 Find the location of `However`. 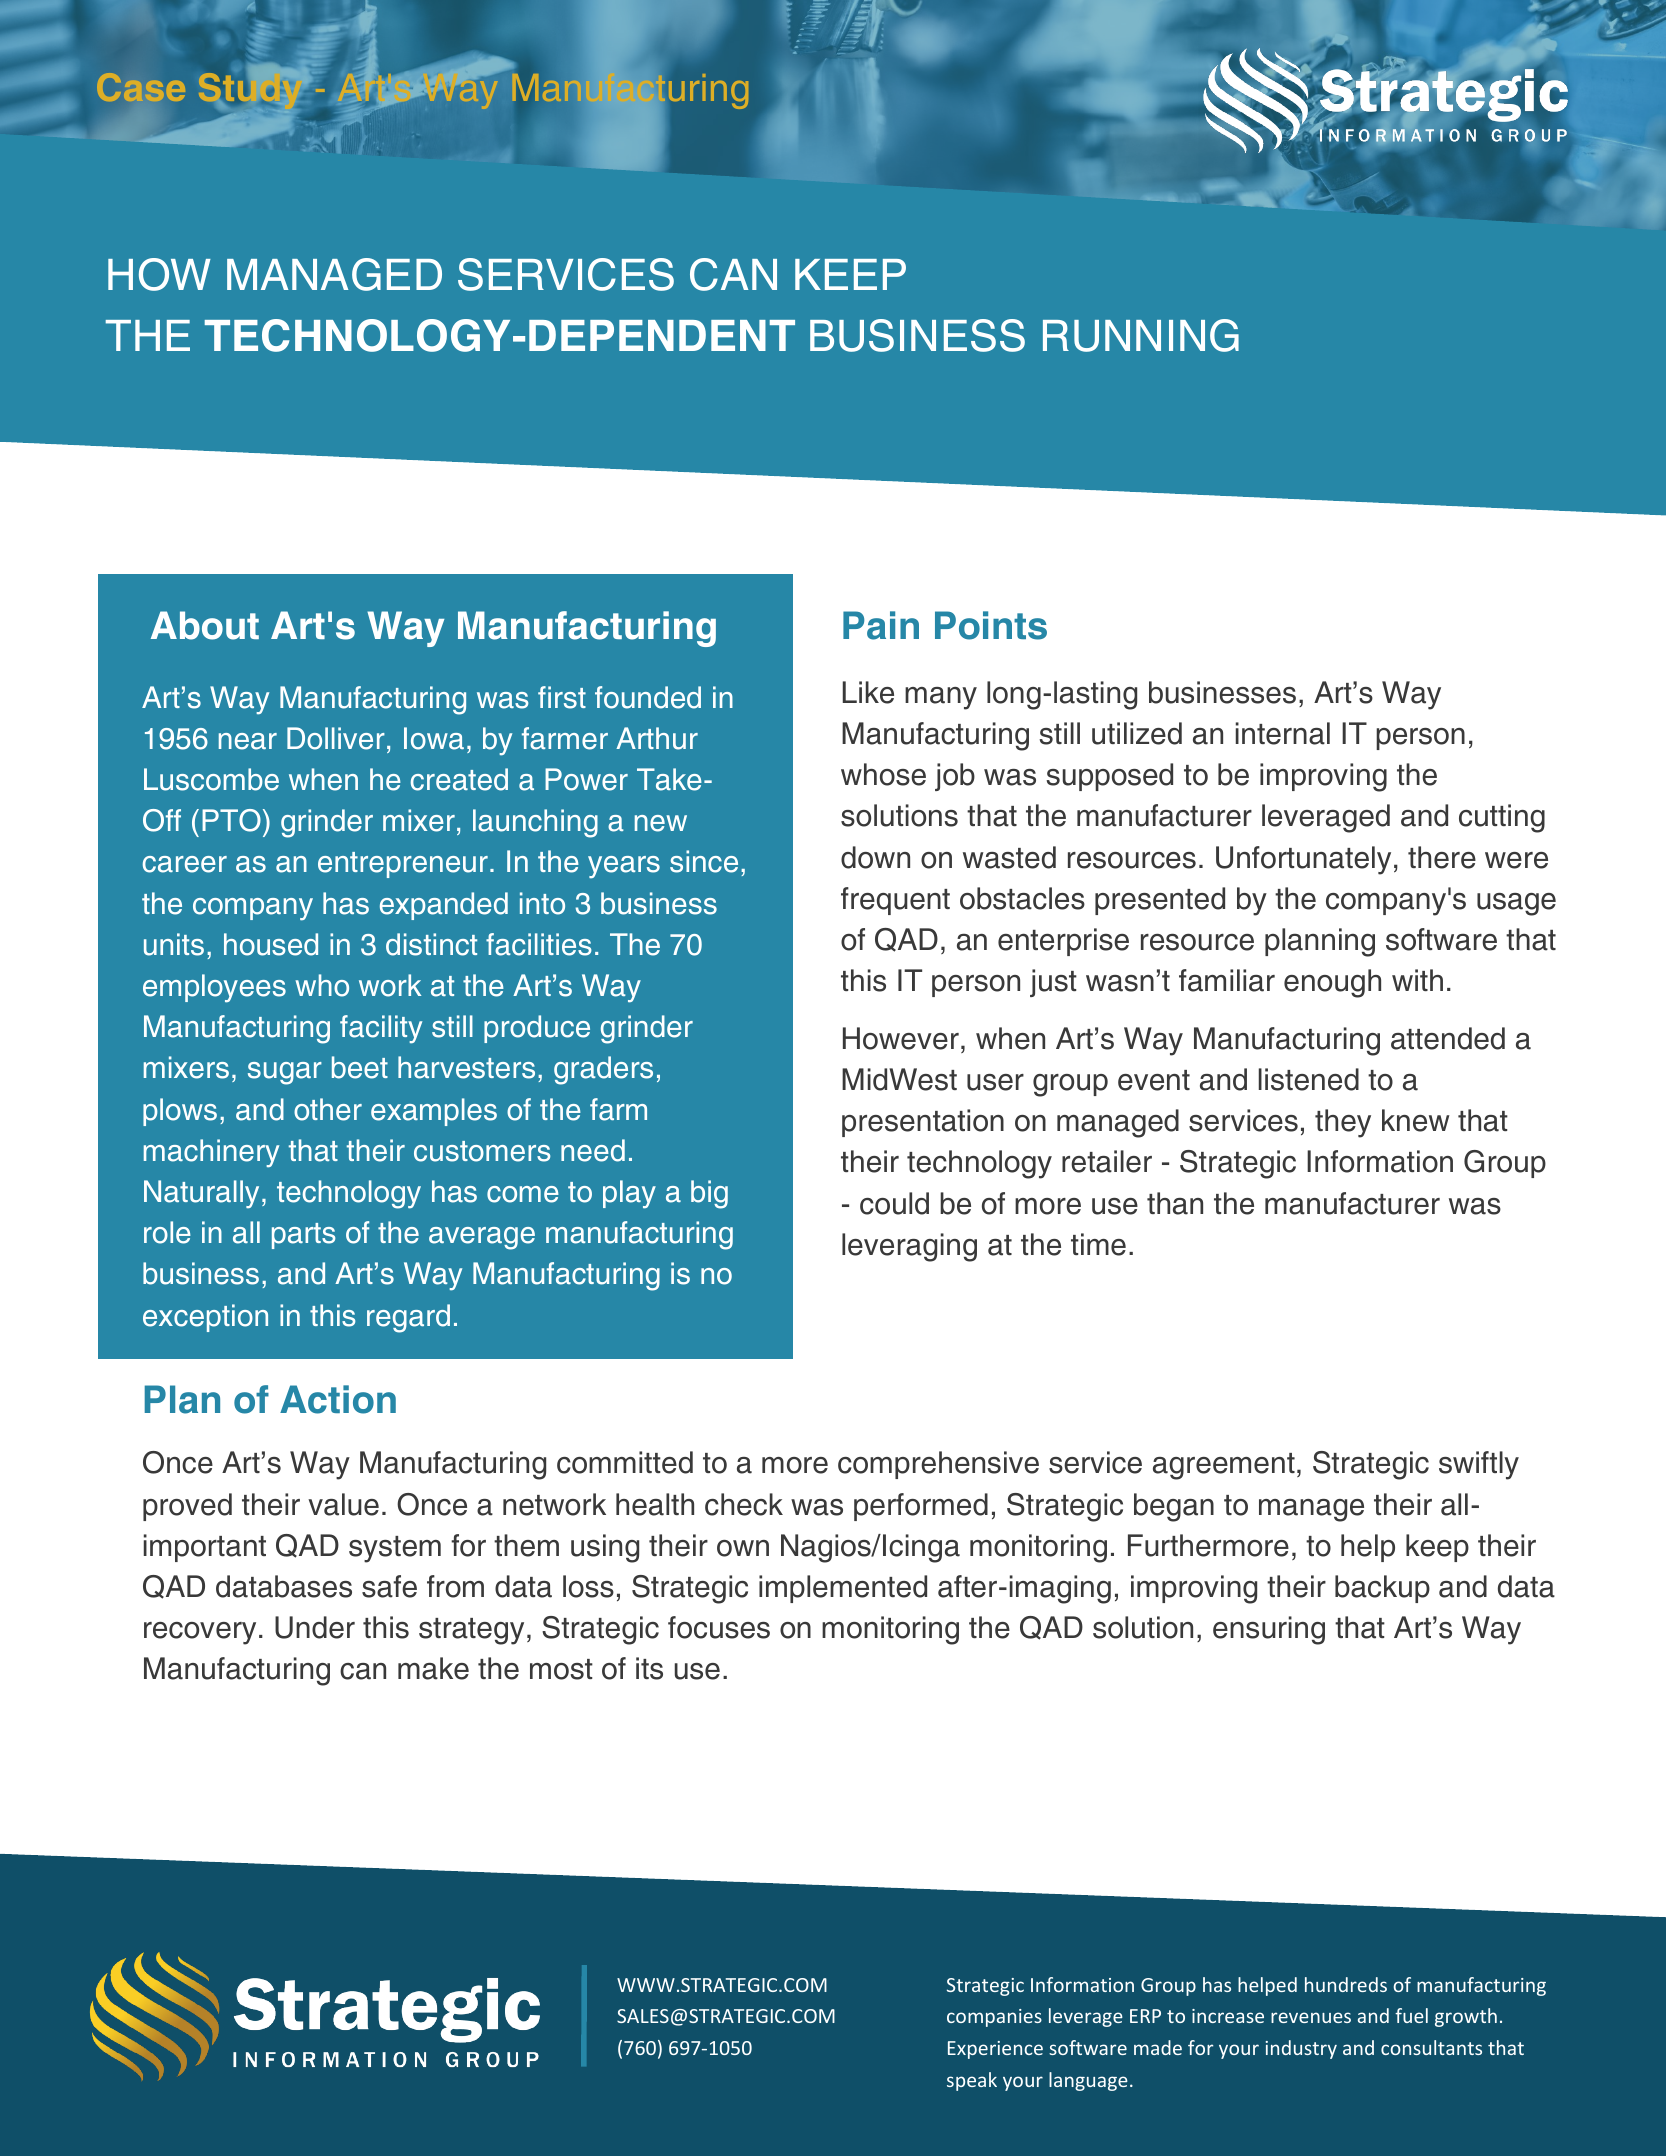

However is located at coordinates (901, 1038).
